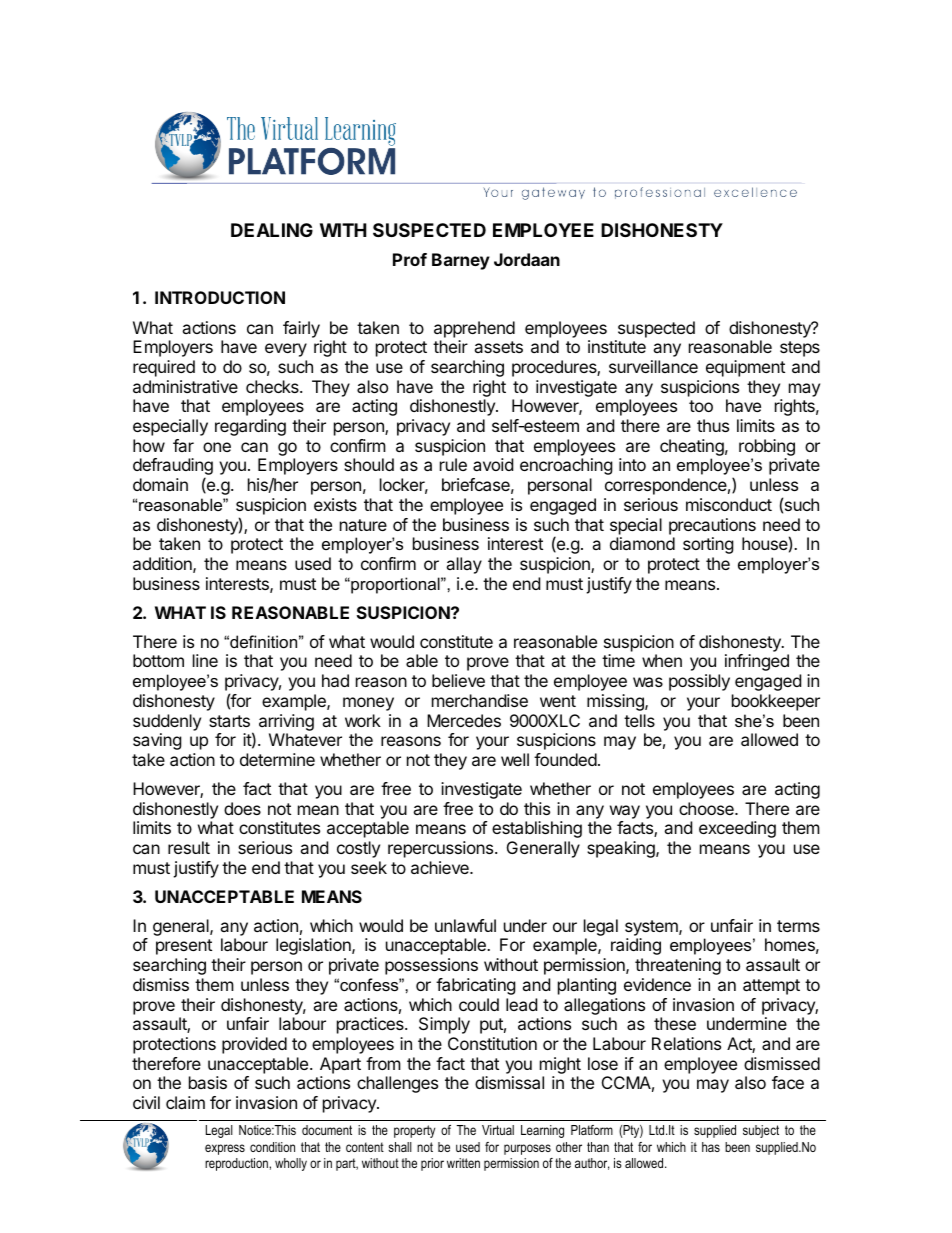 The width and height of the image is (952, 1233). I want to click on domain, so click(160, 484).
